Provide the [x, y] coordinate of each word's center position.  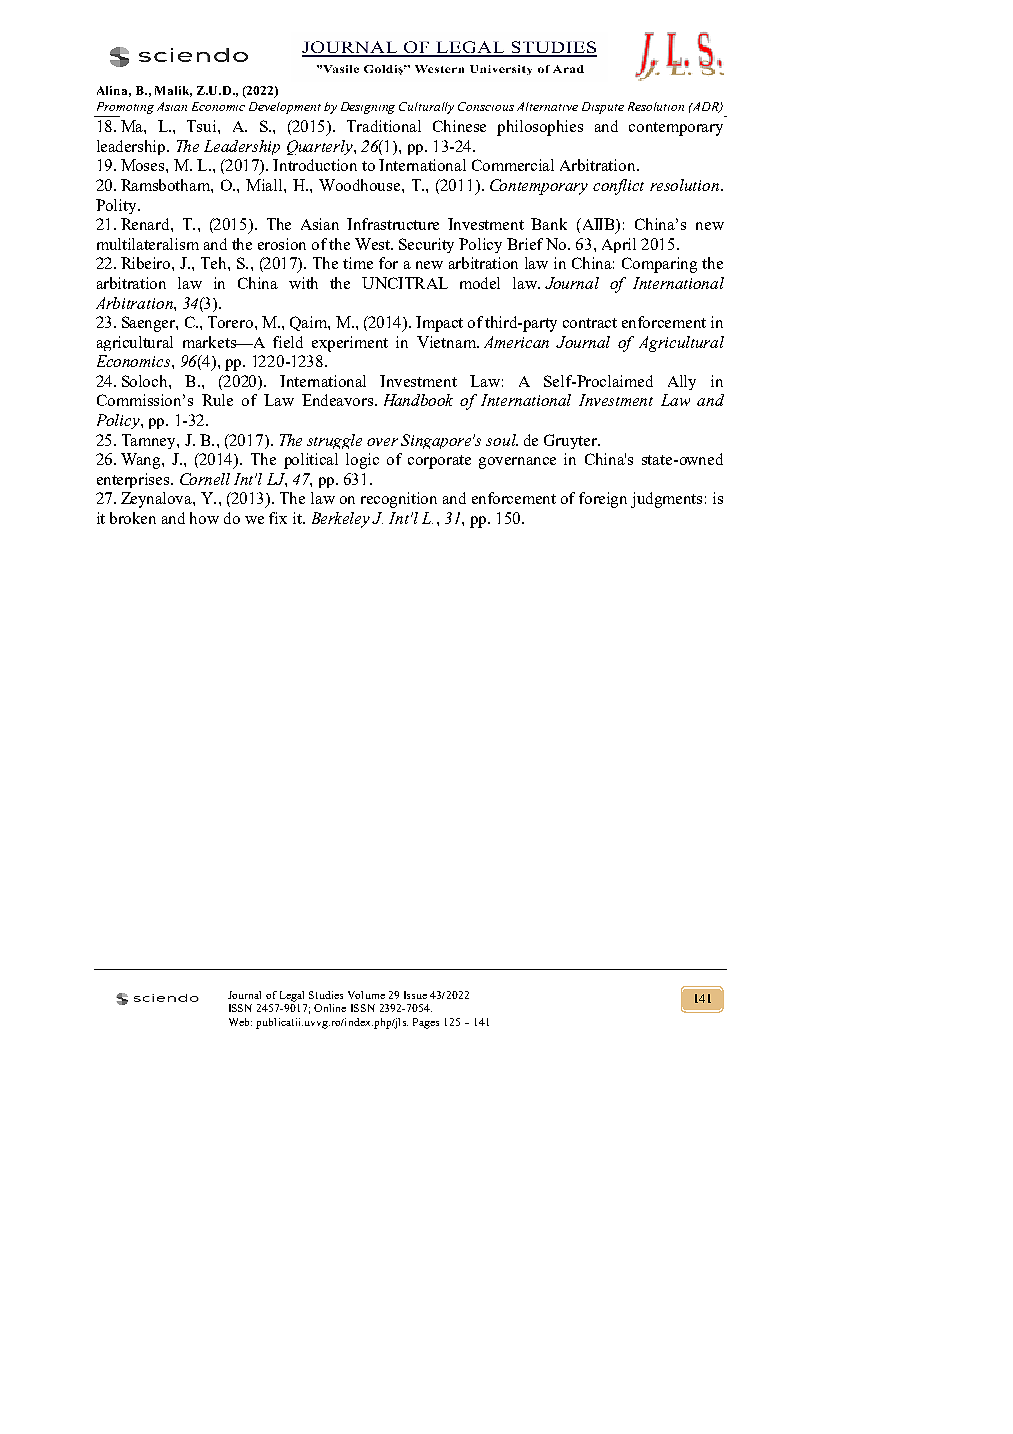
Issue [415, 995]
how [204, 518]
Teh [215, 263]
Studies [326, 995]
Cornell [205, 479]
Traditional [384, 126]
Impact [439, 324]
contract [590, 323]
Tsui [203, 126]
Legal [292, 996]
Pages [426, 1023]
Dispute [603, 108]
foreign [603, 500]
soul [502, 440]
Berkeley [341, 520]
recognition [399, 500]
